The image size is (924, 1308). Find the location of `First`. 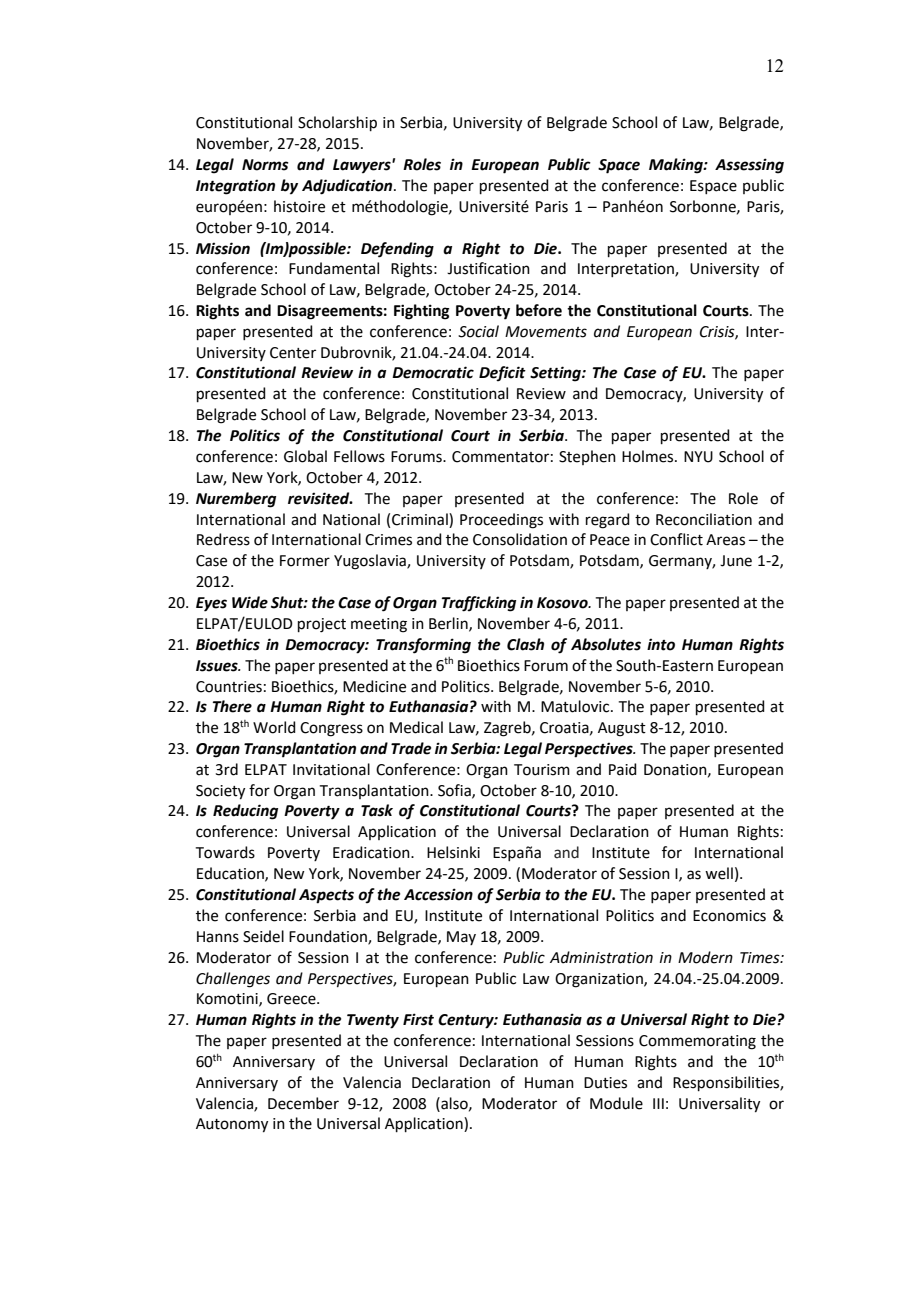

First is located at coordinates (418, 1019).
